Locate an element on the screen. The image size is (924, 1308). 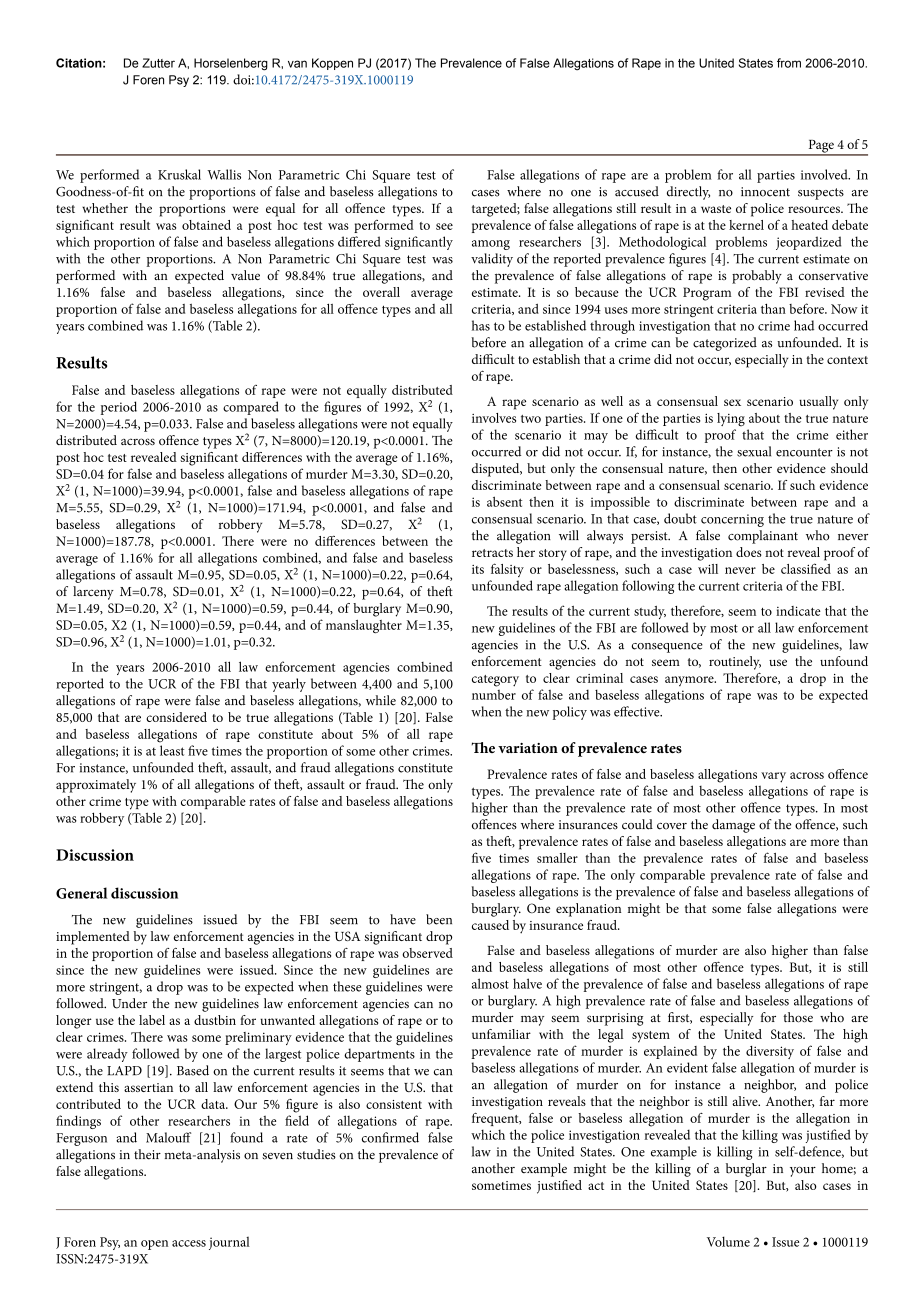
Volume is located at coordinates (728, 1241).
